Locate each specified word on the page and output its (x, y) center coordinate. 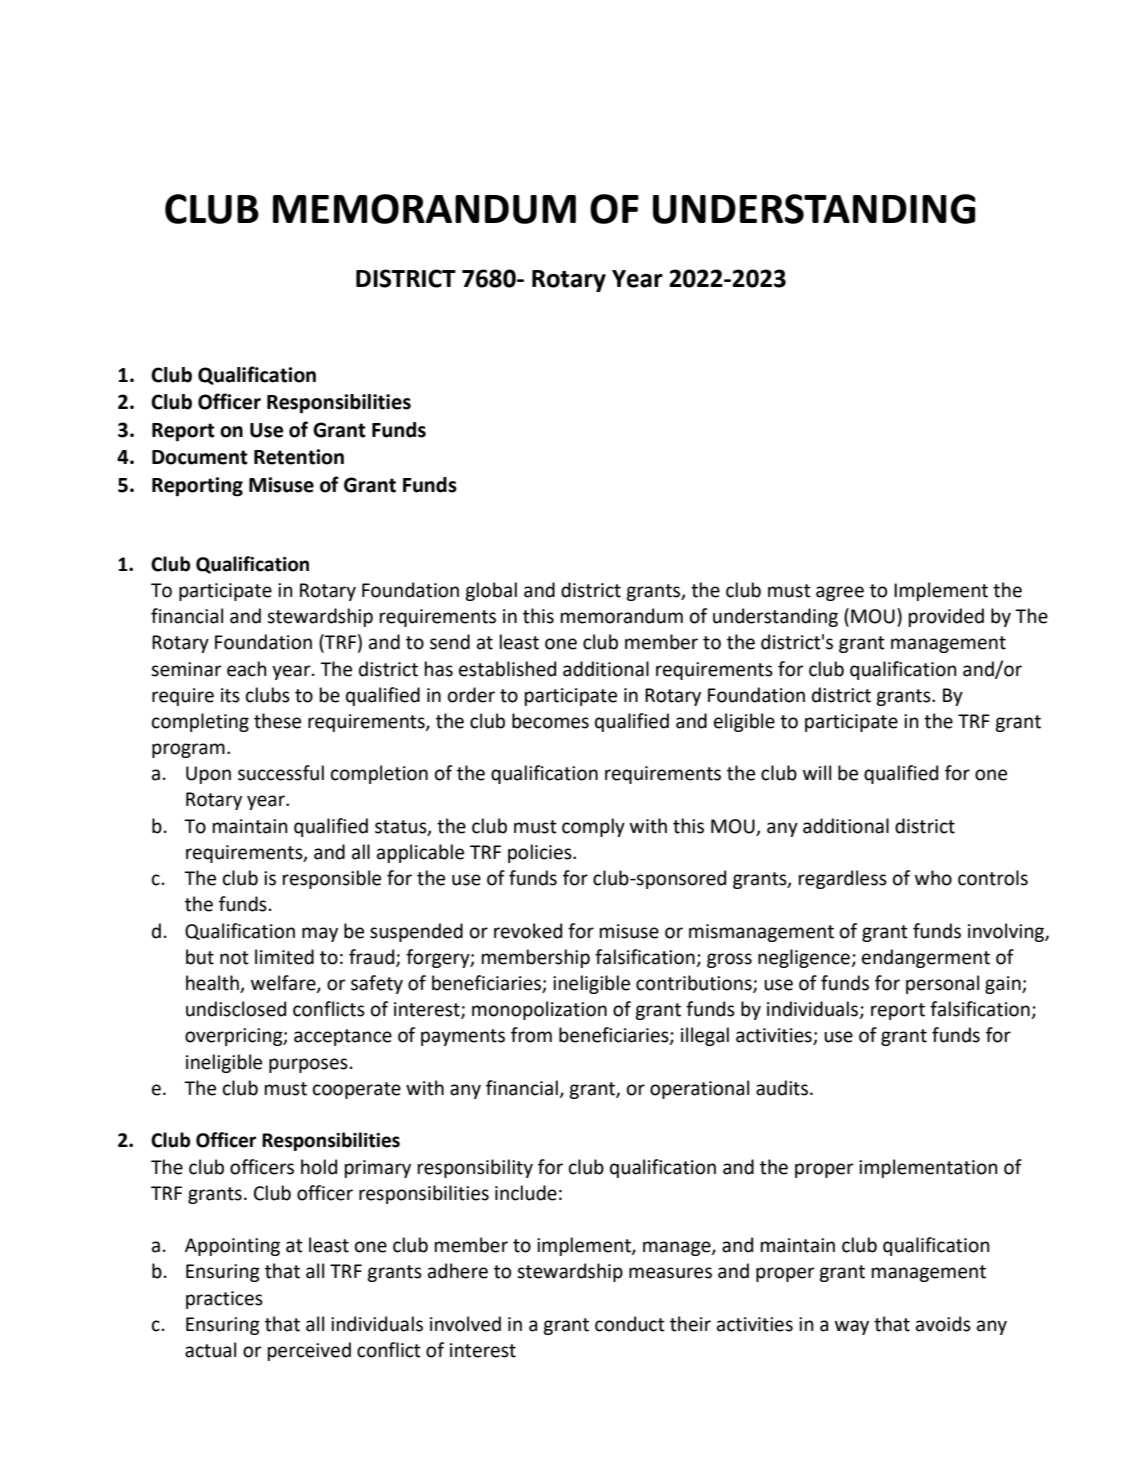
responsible (332, 879)
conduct (630, 1324)
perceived (309, 1351)
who (933, 878)
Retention (299, 457)
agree (840, 593)
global (491, 591)
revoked (528, 931)
